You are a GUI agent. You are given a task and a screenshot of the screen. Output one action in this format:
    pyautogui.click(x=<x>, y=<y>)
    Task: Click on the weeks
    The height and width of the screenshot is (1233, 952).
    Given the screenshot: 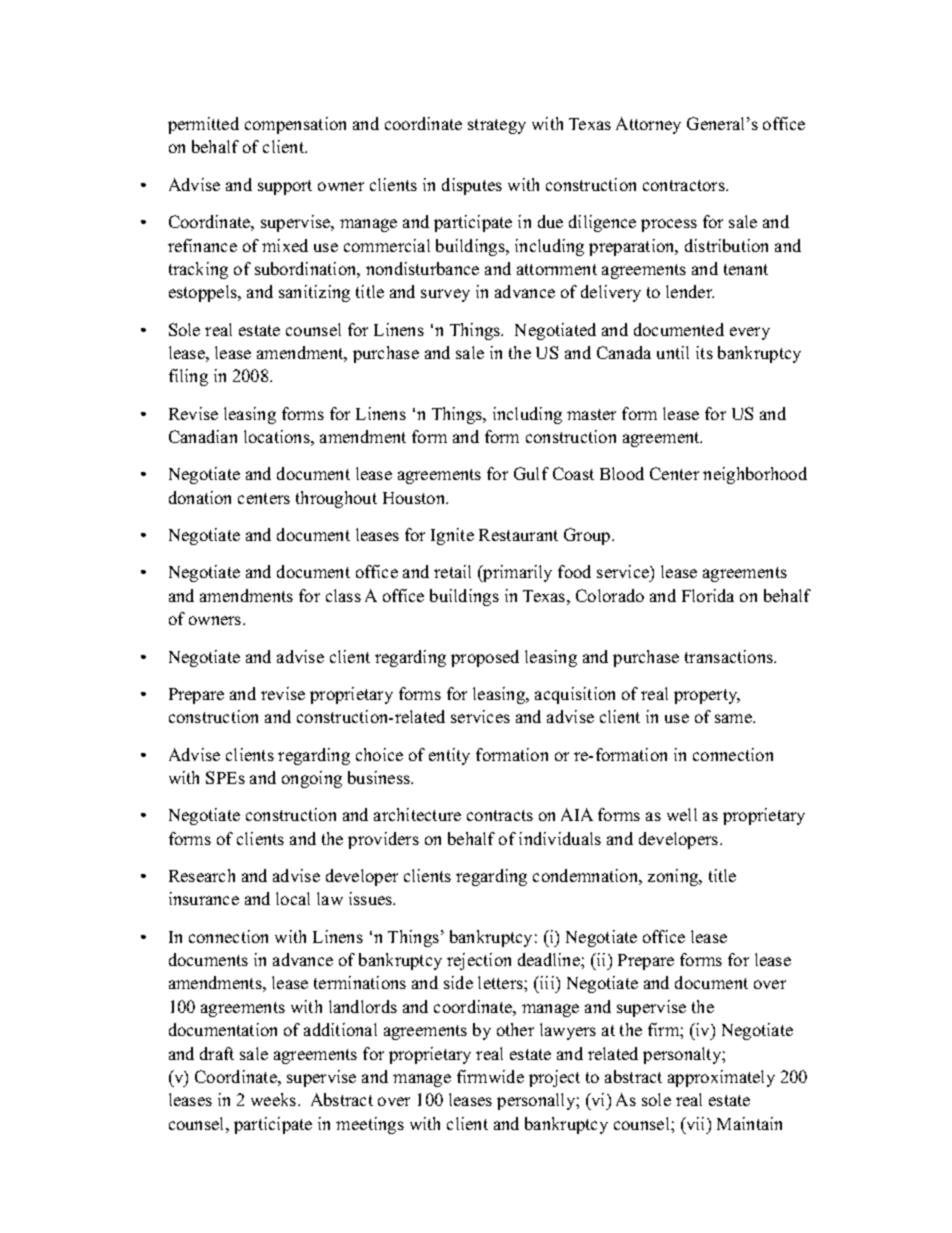 What is the action you would take?
    pyautogui.click(x=275, y=1099)
